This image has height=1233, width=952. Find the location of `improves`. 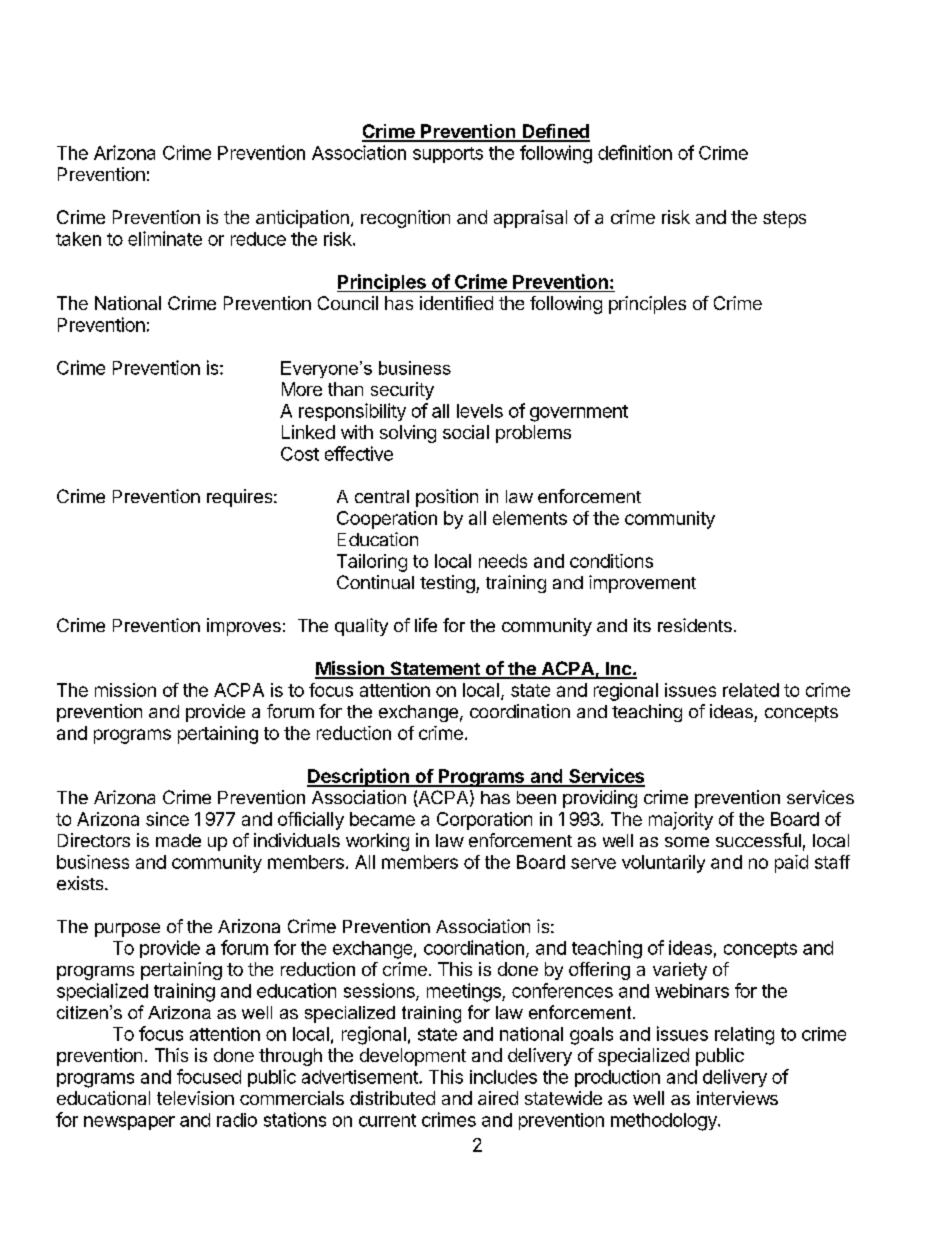

improves is located at coordinates (244, 627).
